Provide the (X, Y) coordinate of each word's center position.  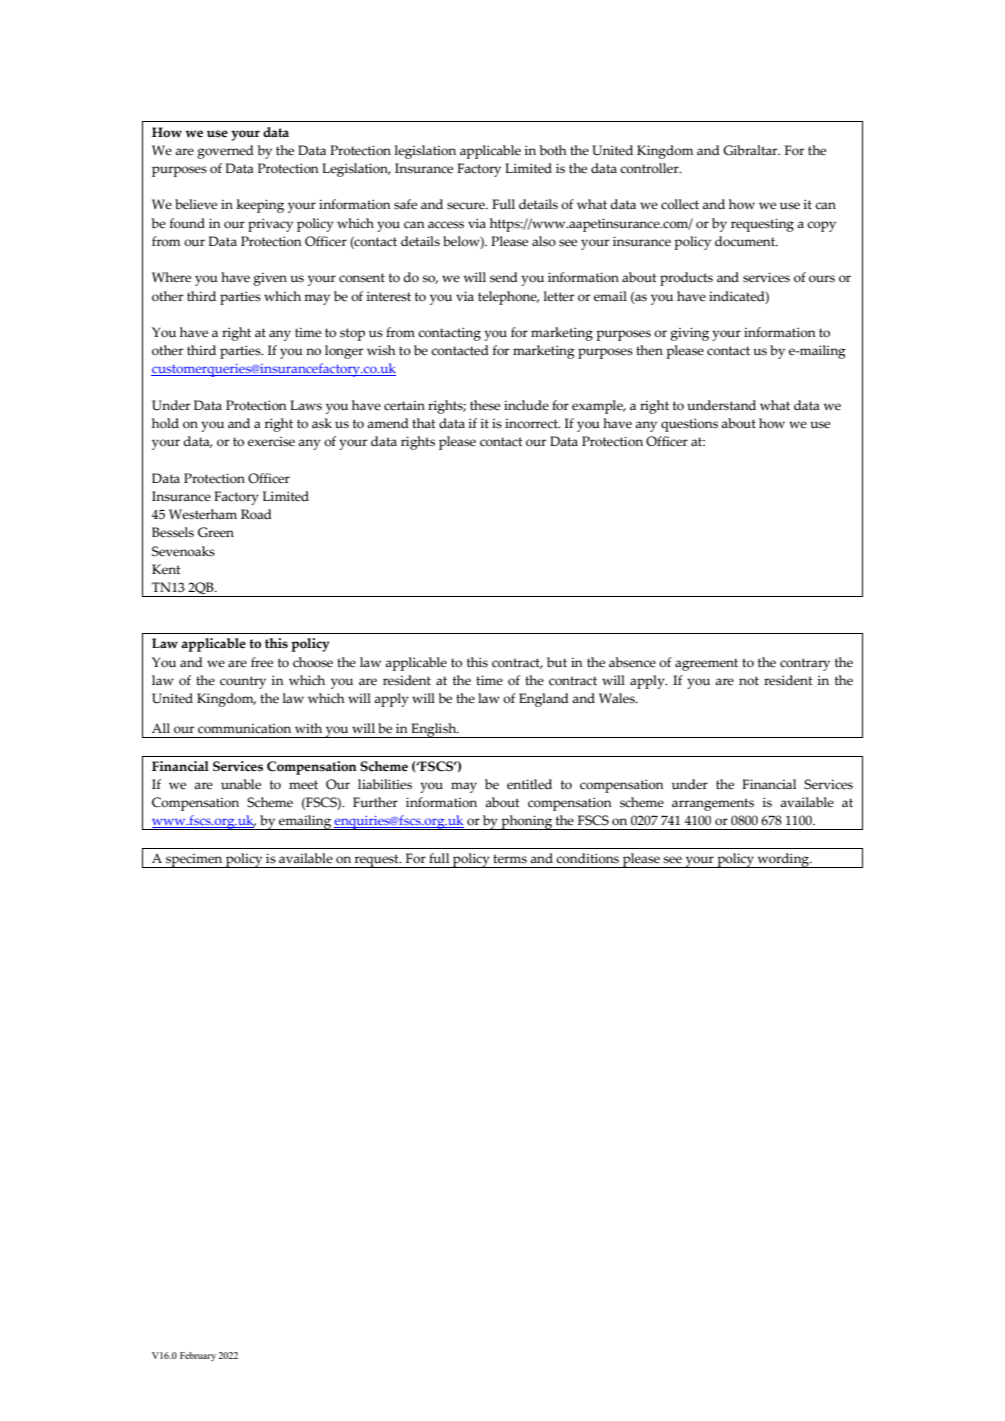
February (198, 1356)
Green (216, 532)
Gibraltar (751, 150)
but (557, 662)
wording (783, 860)
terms (510, 859)
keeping (260, 206)
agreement (706, 664)
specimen (194, 861)
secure (467, 206)
